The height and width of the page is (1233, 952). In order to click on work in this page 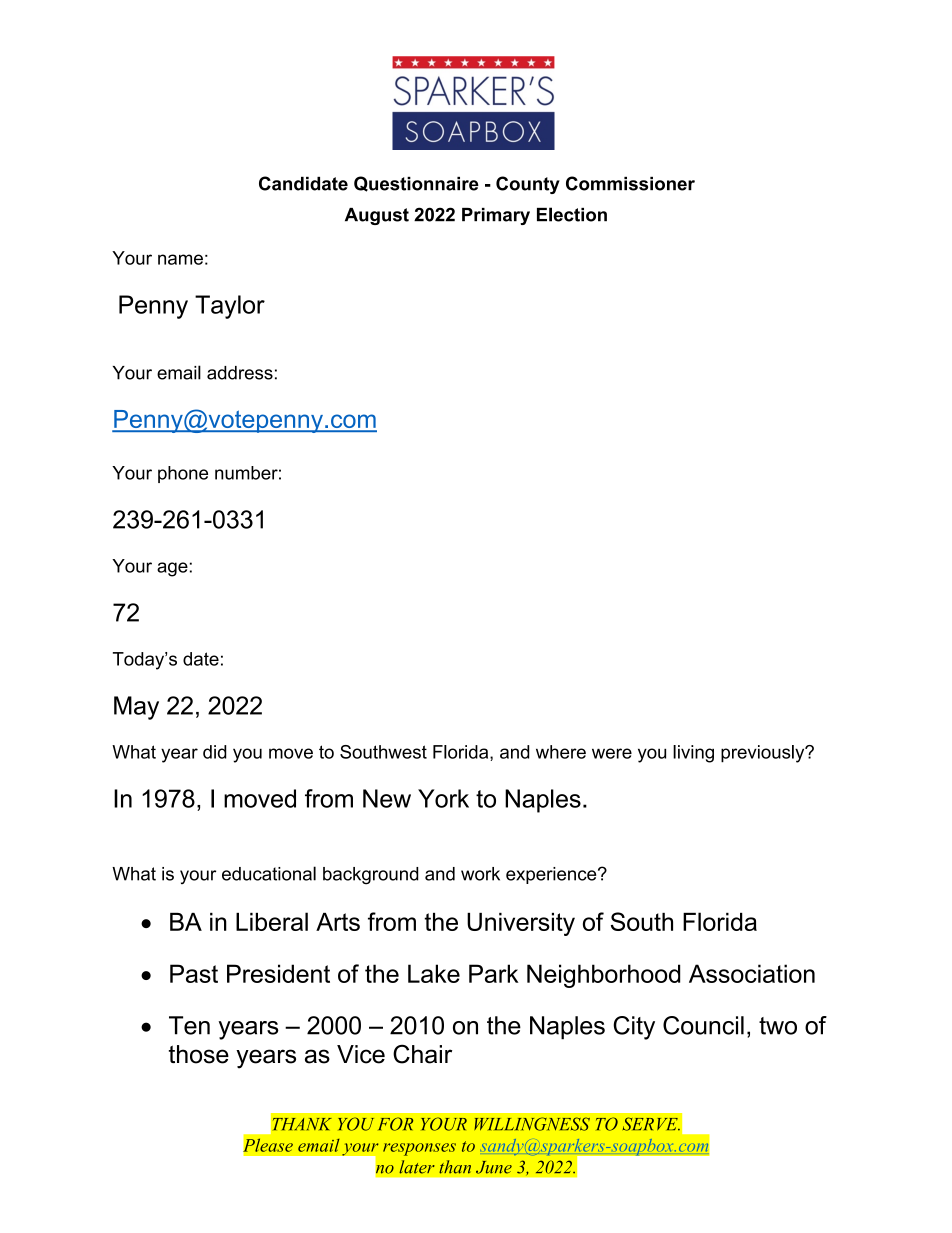, I will do `click(480, 874)`.
